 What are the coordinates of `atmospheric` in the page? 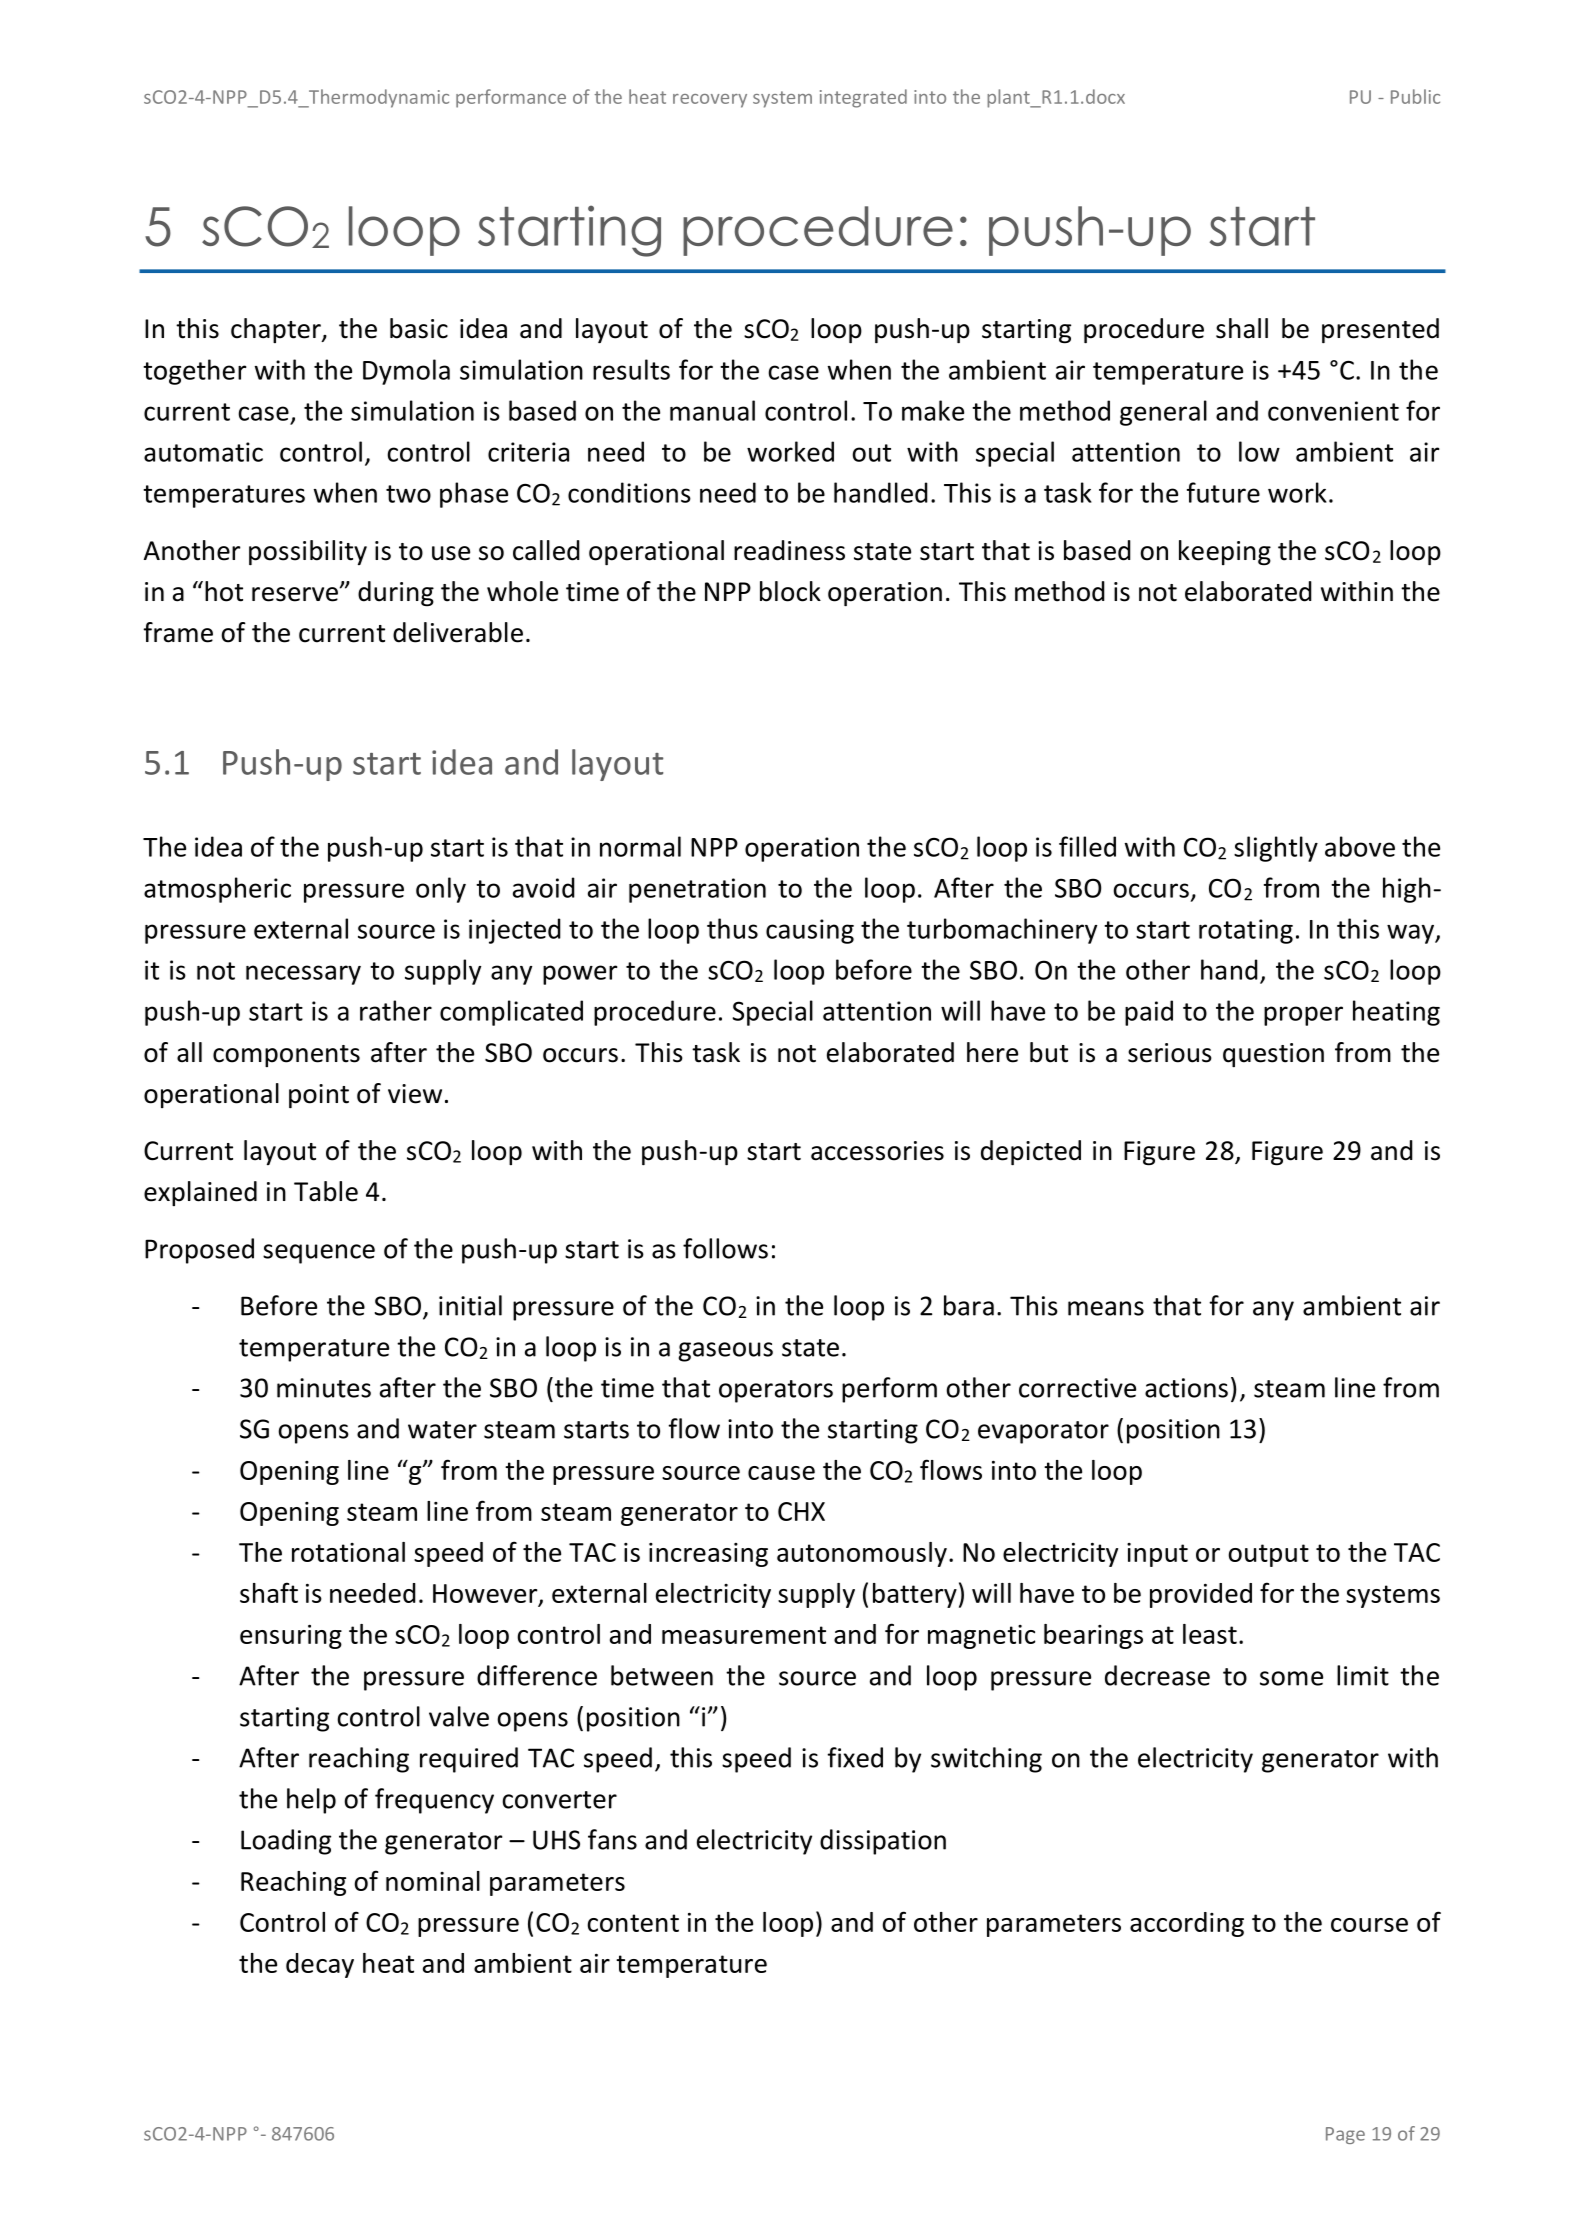 It's located at (217, 890).
